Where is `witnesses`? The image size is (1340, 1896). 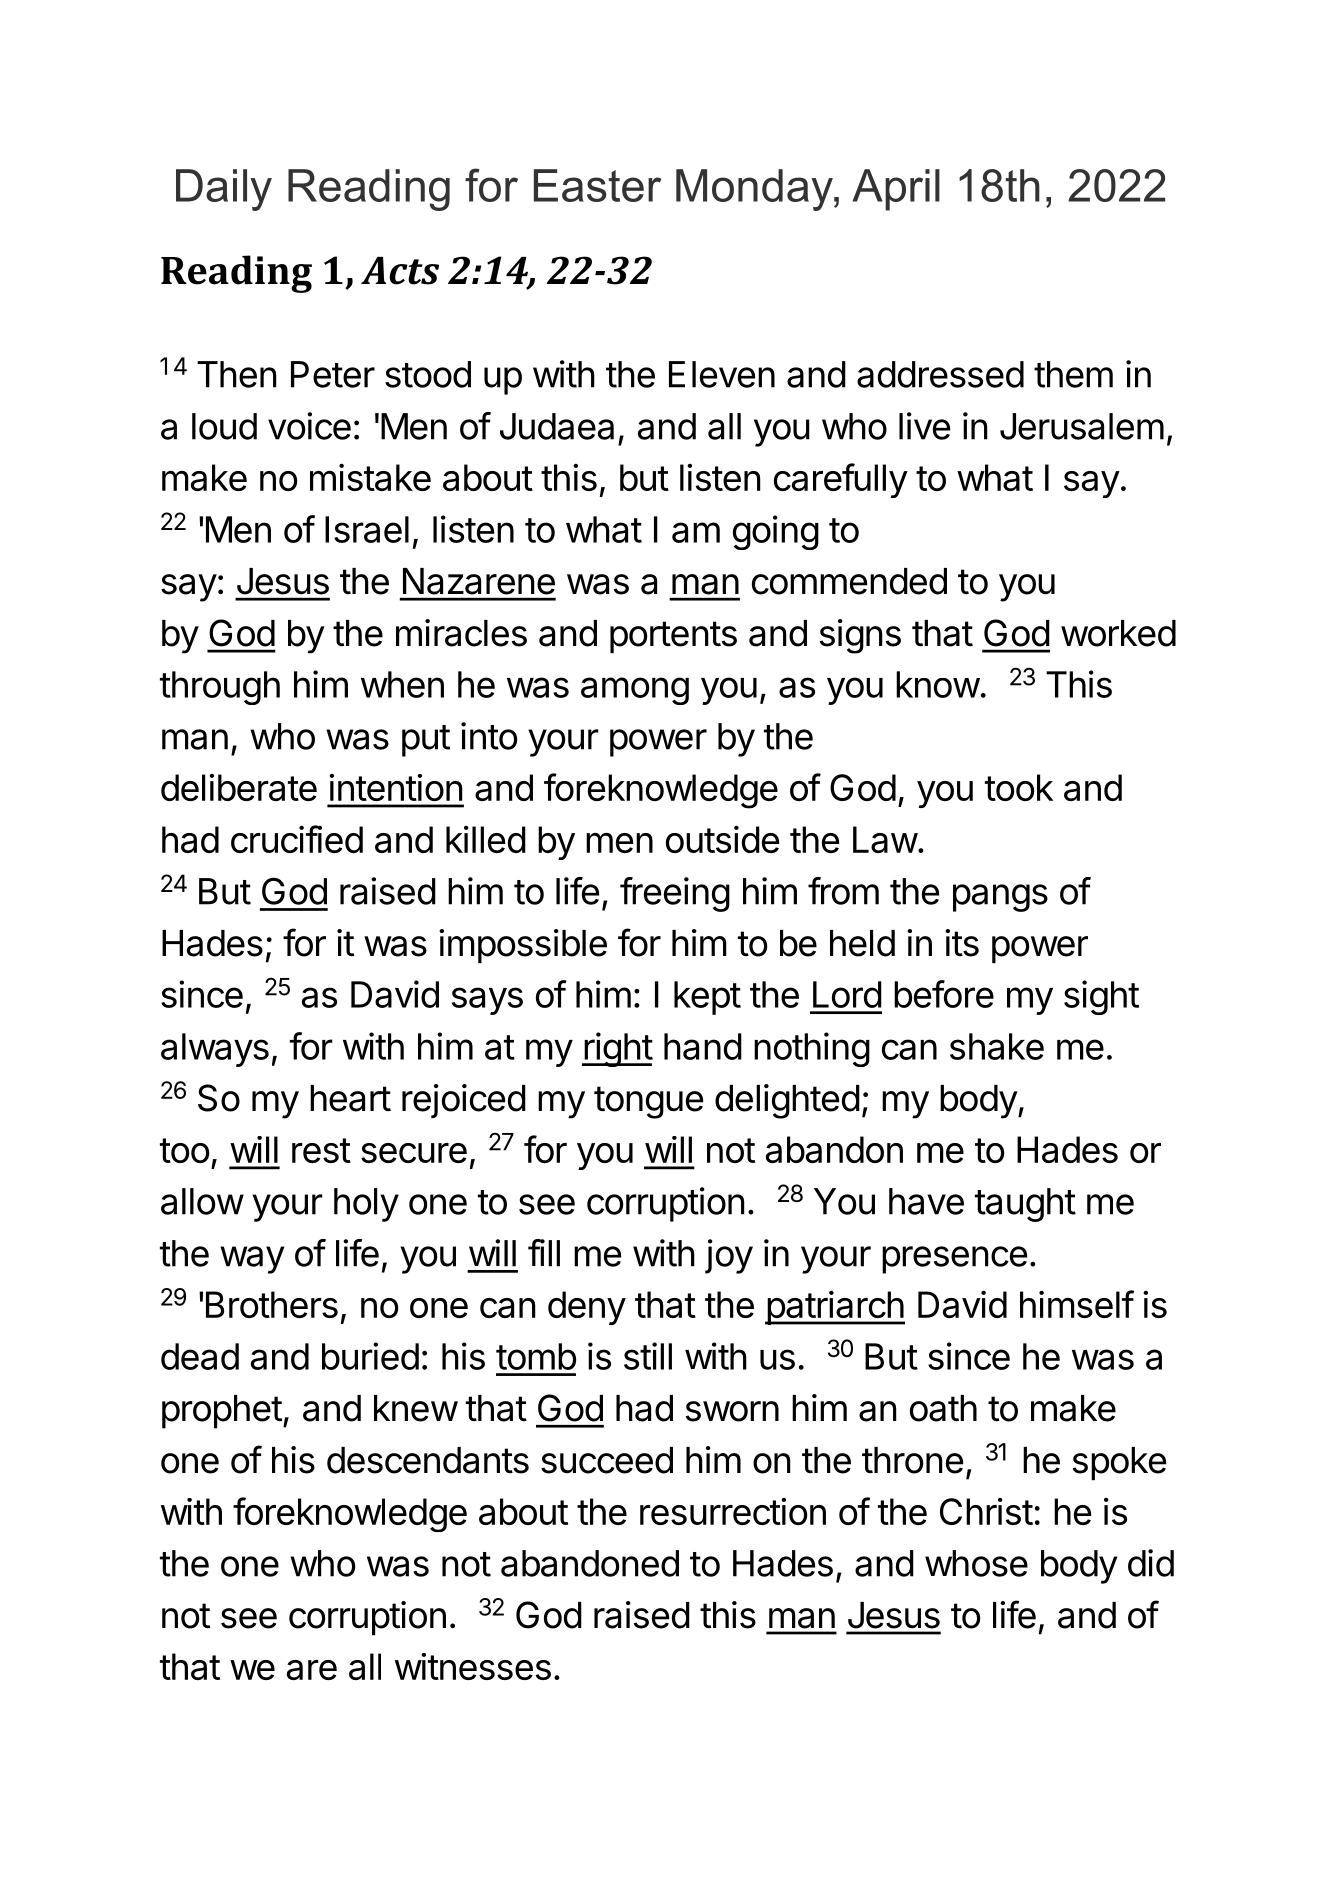 witnesses is located at coordinates (473, 1666).
